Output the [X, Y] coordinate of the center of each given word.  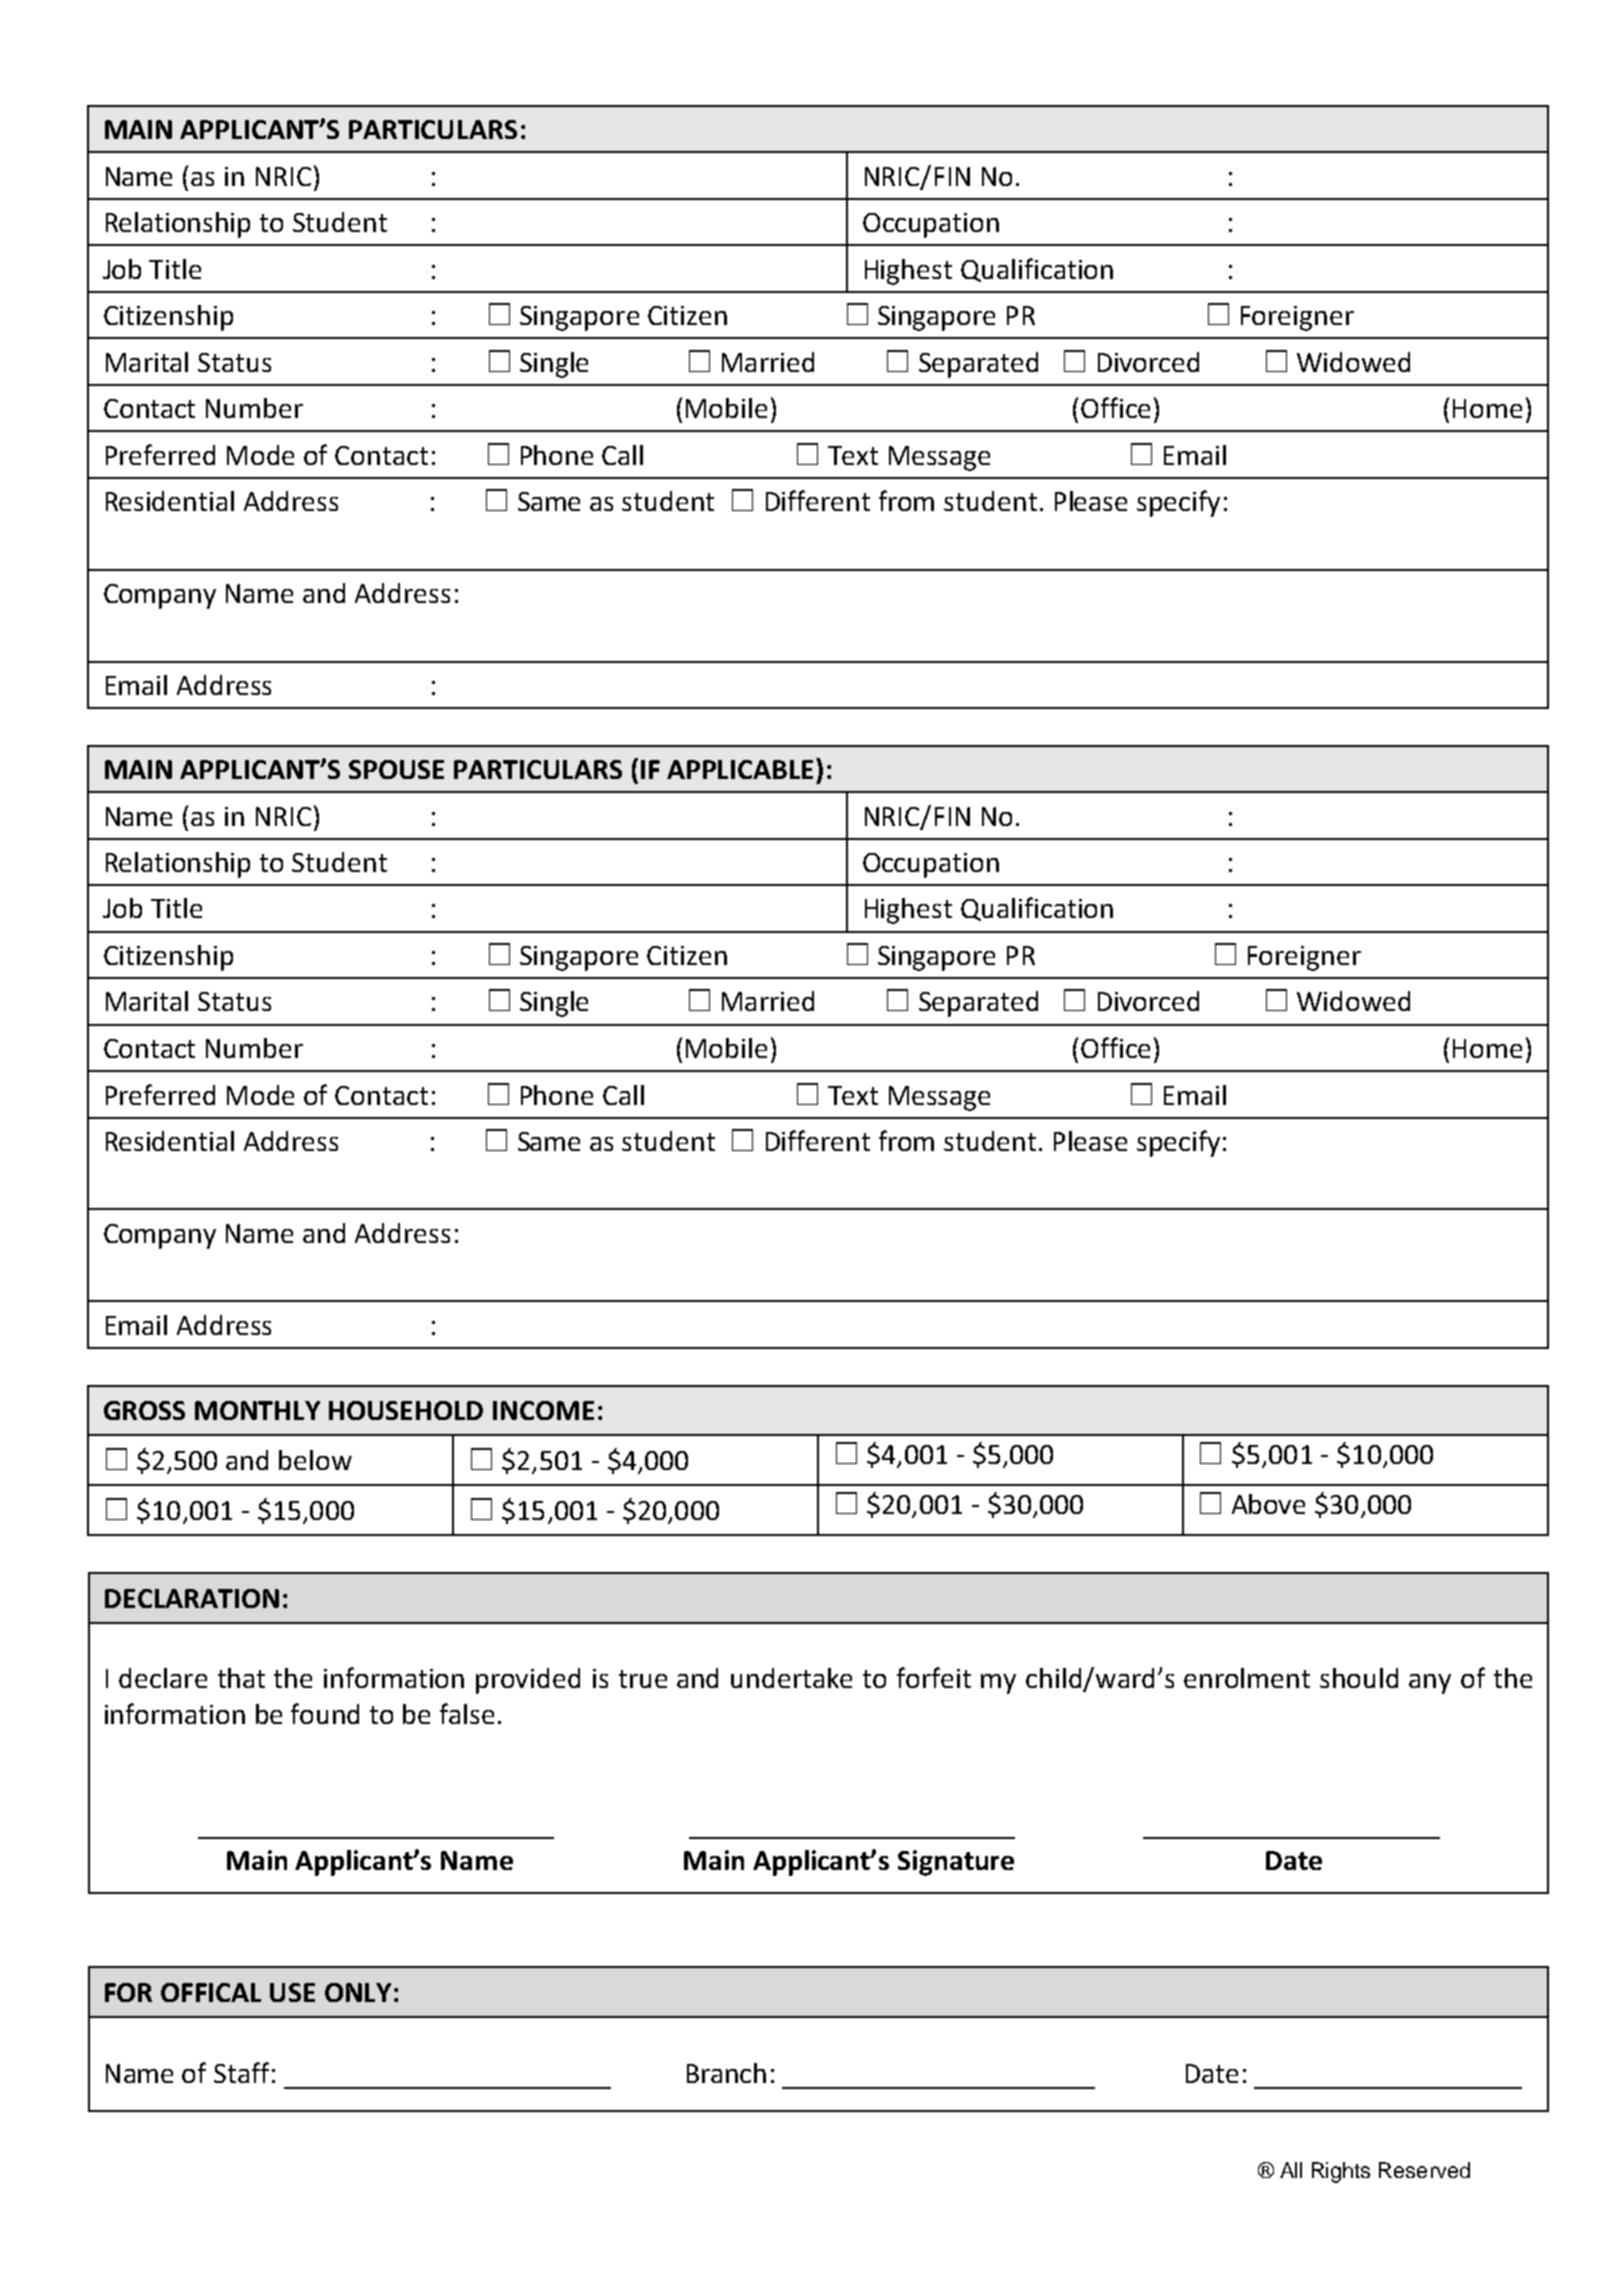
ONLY [358, 1992]
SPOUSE [396, 769]
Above [1268, 1504]
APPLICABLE [742, 768]
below [315, 1460]
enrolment [1247, 1678]
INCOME [543, 1410]
